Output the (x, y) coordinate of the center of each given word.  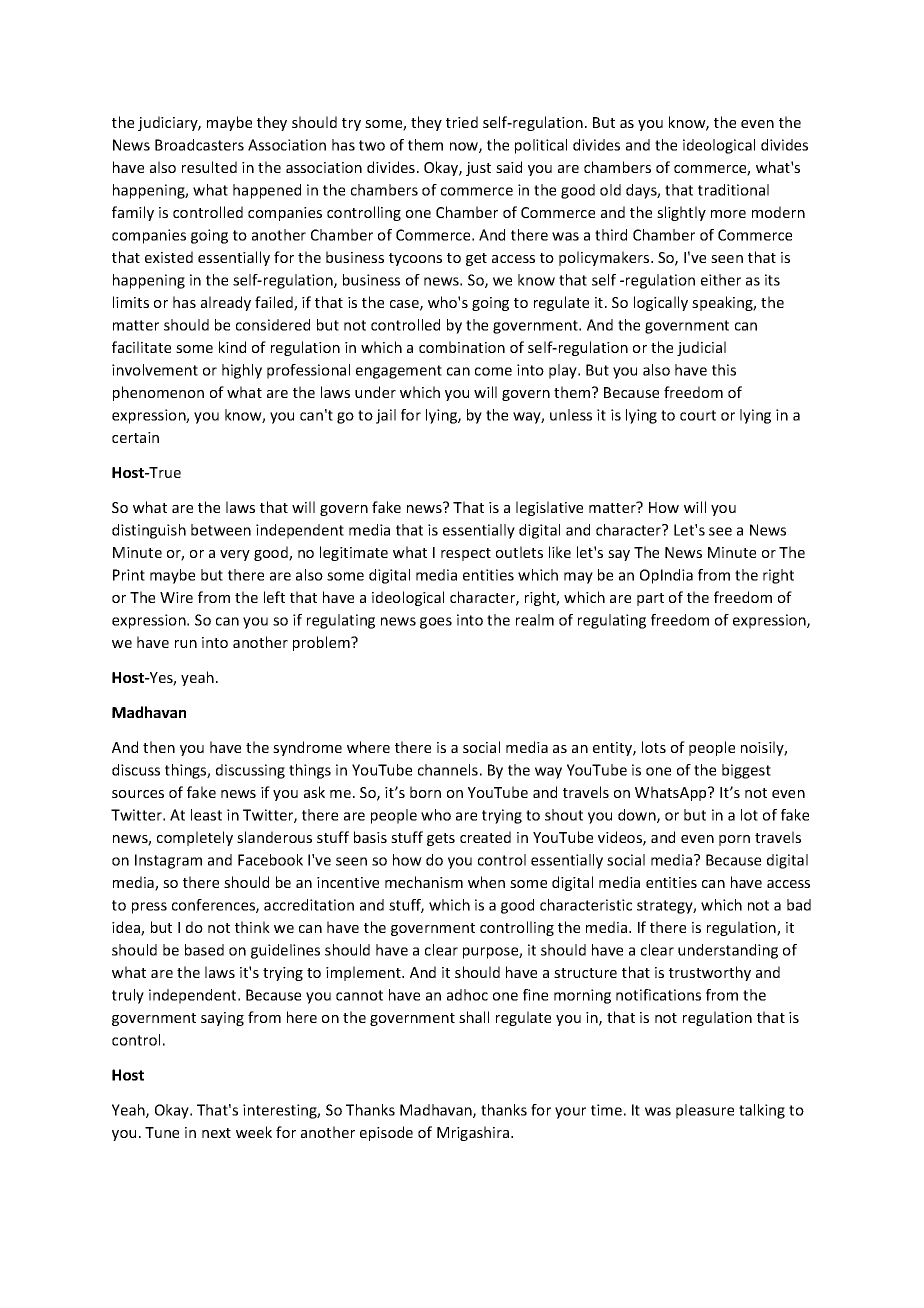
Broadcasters (199, 145)
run (186, 644)
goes (436, 623)
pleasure (705, 1111)
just (478, 169)
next (216, 1133)
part (650, 599)
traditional (733, 190)
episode (386, 1133)
